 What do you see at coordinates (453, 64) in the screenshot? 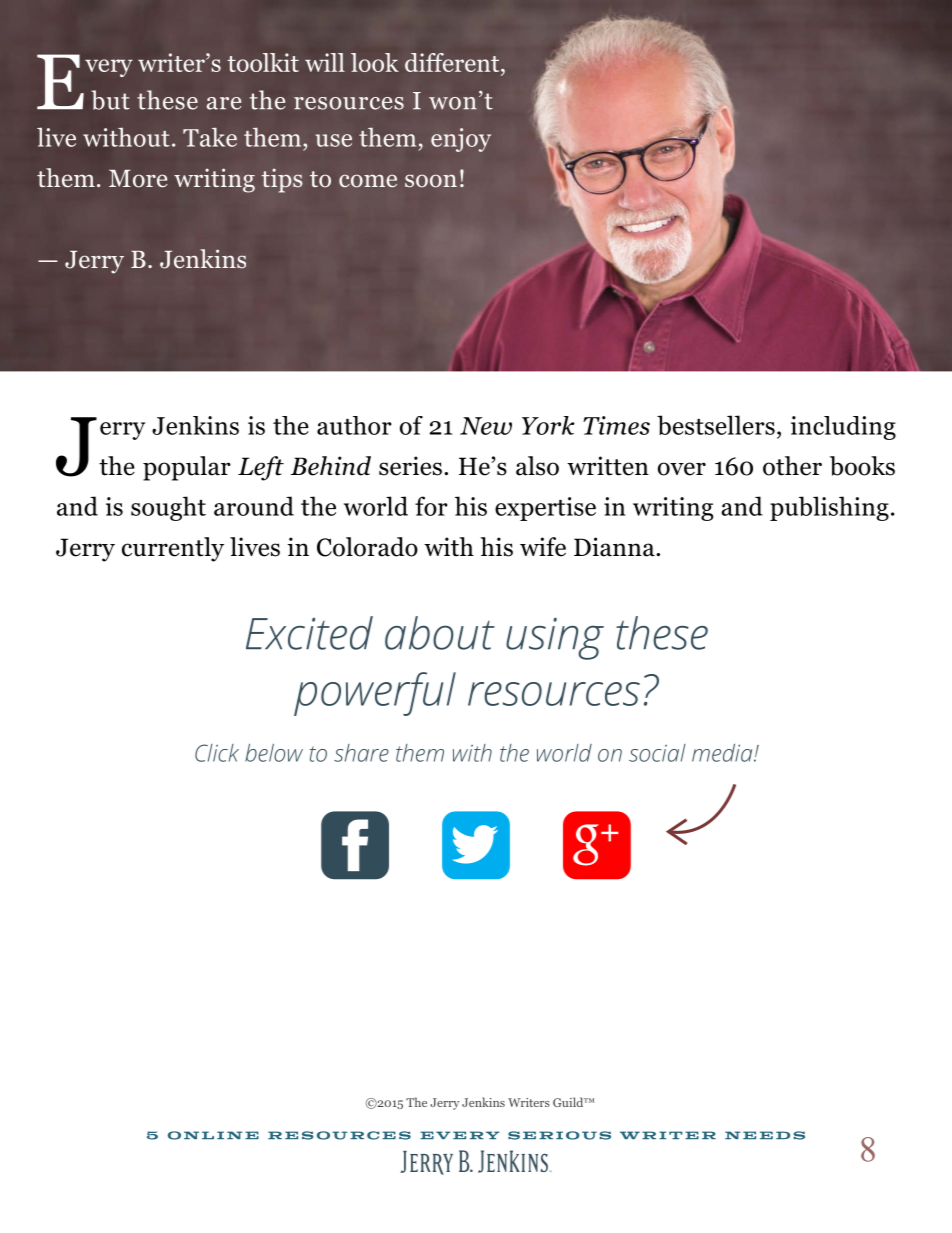
I see `different` at bounding box center [453, 64].
